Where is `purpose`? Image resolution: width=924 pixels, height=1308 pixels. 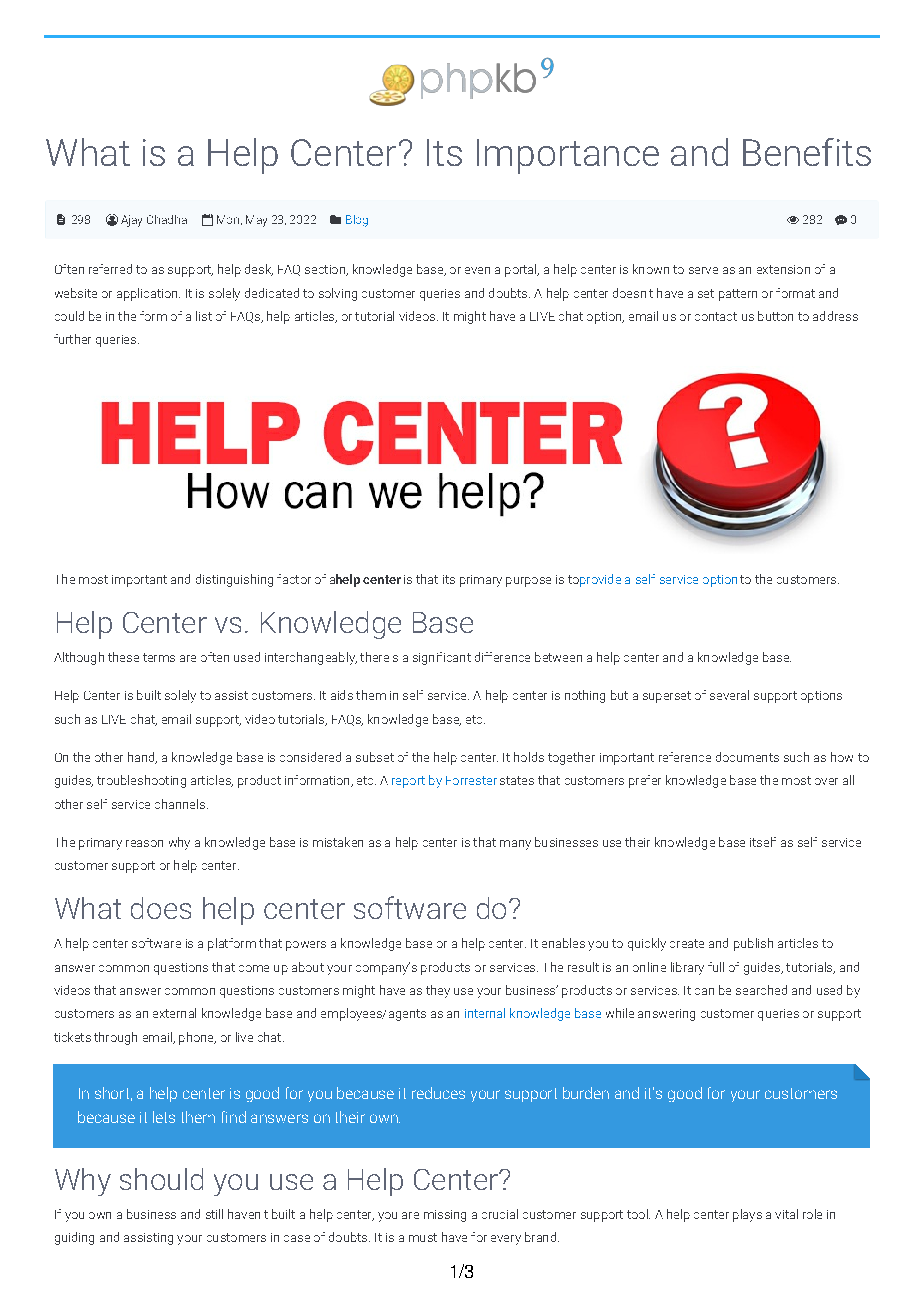
purpose is located at coordinates (528, 582).
